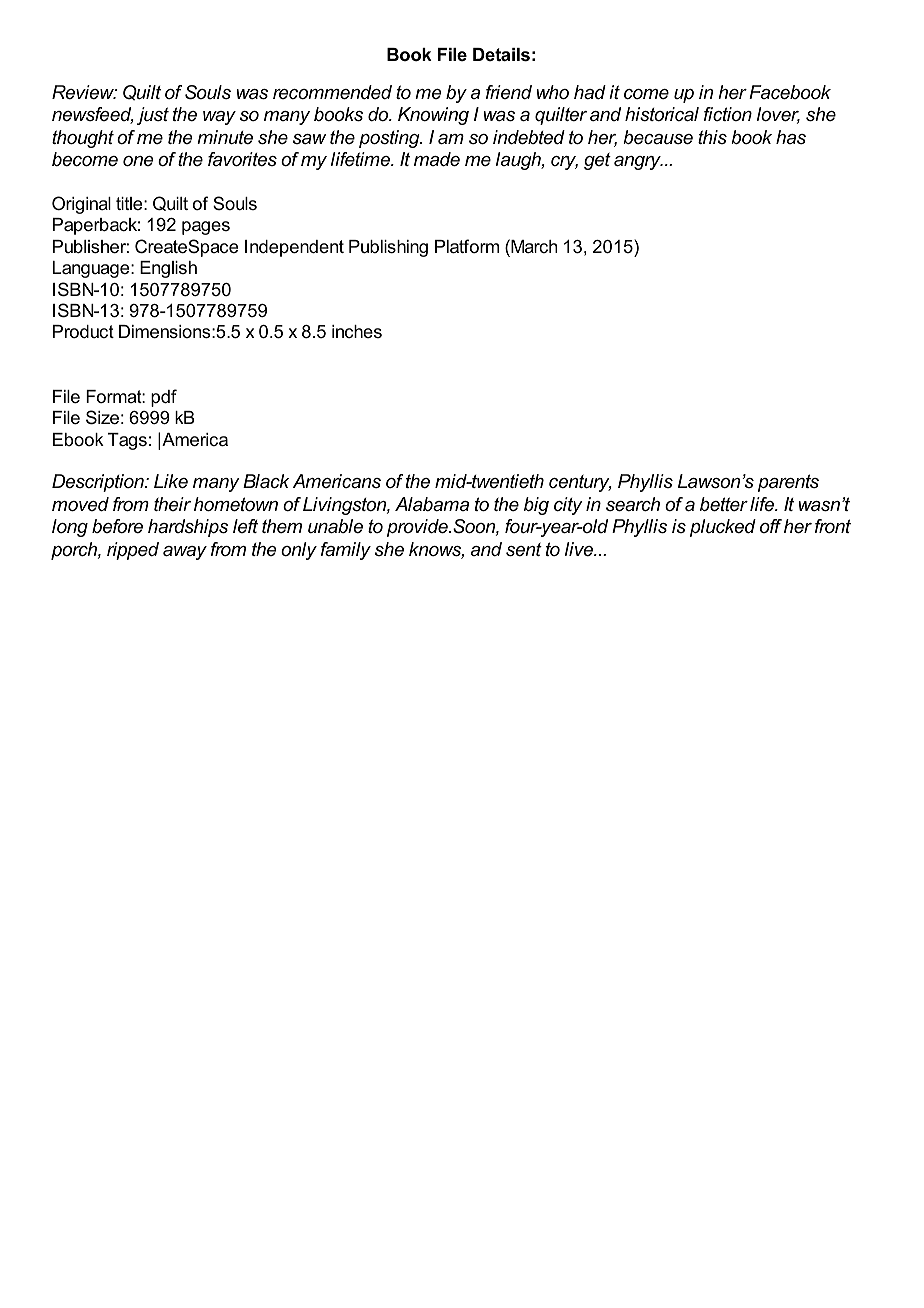  What do you see at coordinates (357, 331) in the screenshot?
I see `inches` at bounding box center [357, 331].
